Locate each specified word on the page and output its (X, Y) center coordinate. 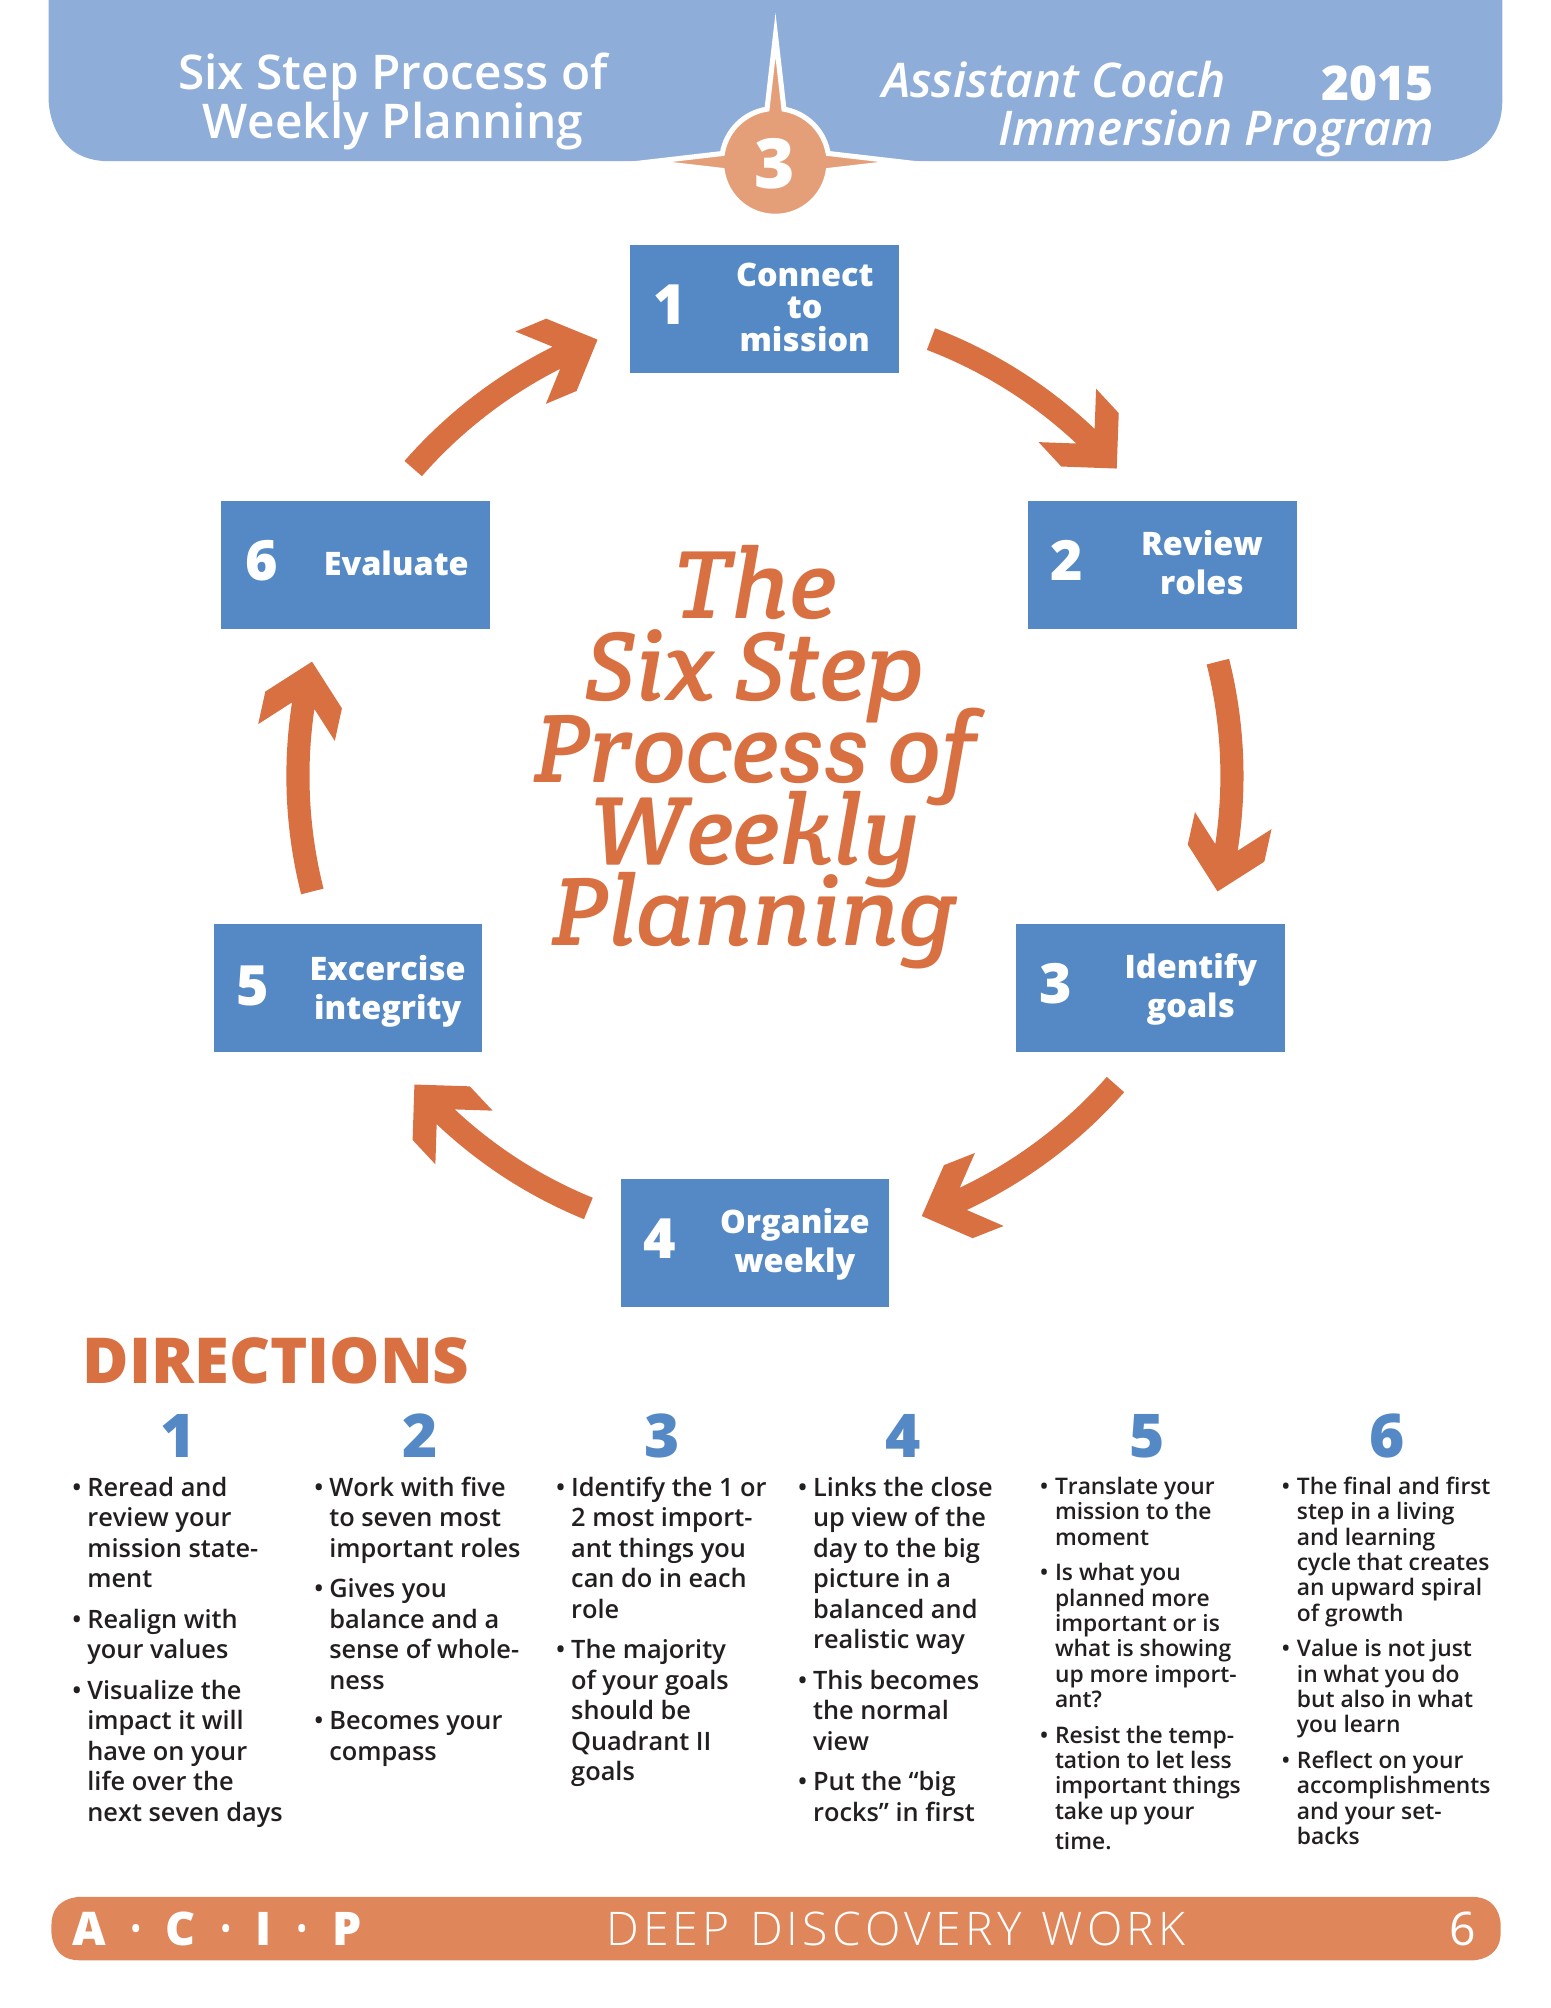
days (254, 1814)
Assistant (979, 79)
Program (1338, 133)
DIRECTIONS (277, 1360)
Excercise (388, 967)
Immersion (1114, 127)
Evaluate (396, 562)
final (1366, 1485)
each (717, 1577)
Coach (1158, 79)
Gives (362, 1588)
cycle (1324, 1564)
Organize (795, 1224)
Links (845, 1486)
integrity (388, 1010)
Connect (805, 274)
